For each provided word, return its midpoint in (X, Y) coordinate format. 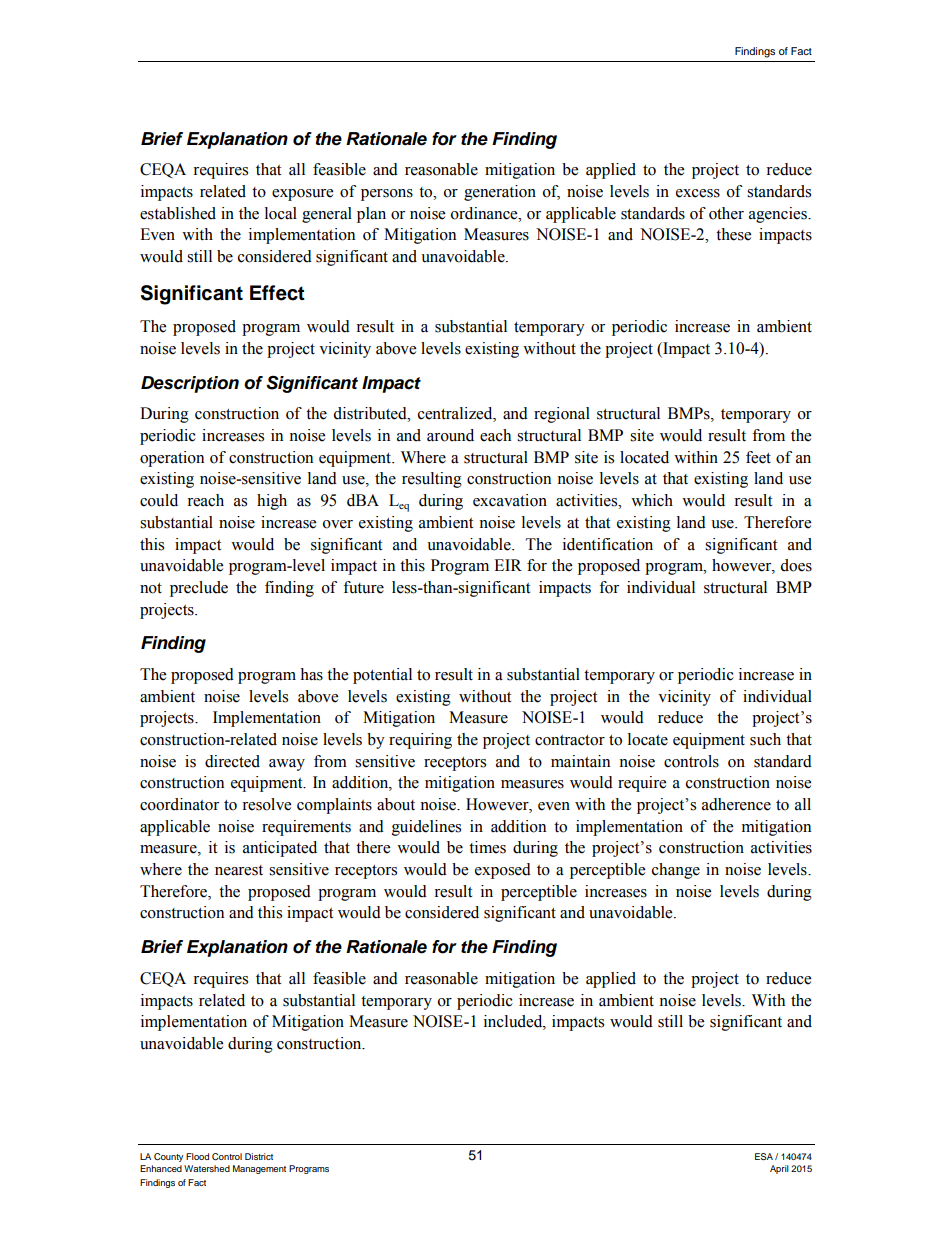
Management (259, 1169)
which (652, 500)
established (178, 213)
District (259, 1156)
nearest (239, 870)
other (726, 213)
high (272, 502)
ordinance (485, 213)
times (487, 847)
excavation (510, 500)
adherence (736, 804)
